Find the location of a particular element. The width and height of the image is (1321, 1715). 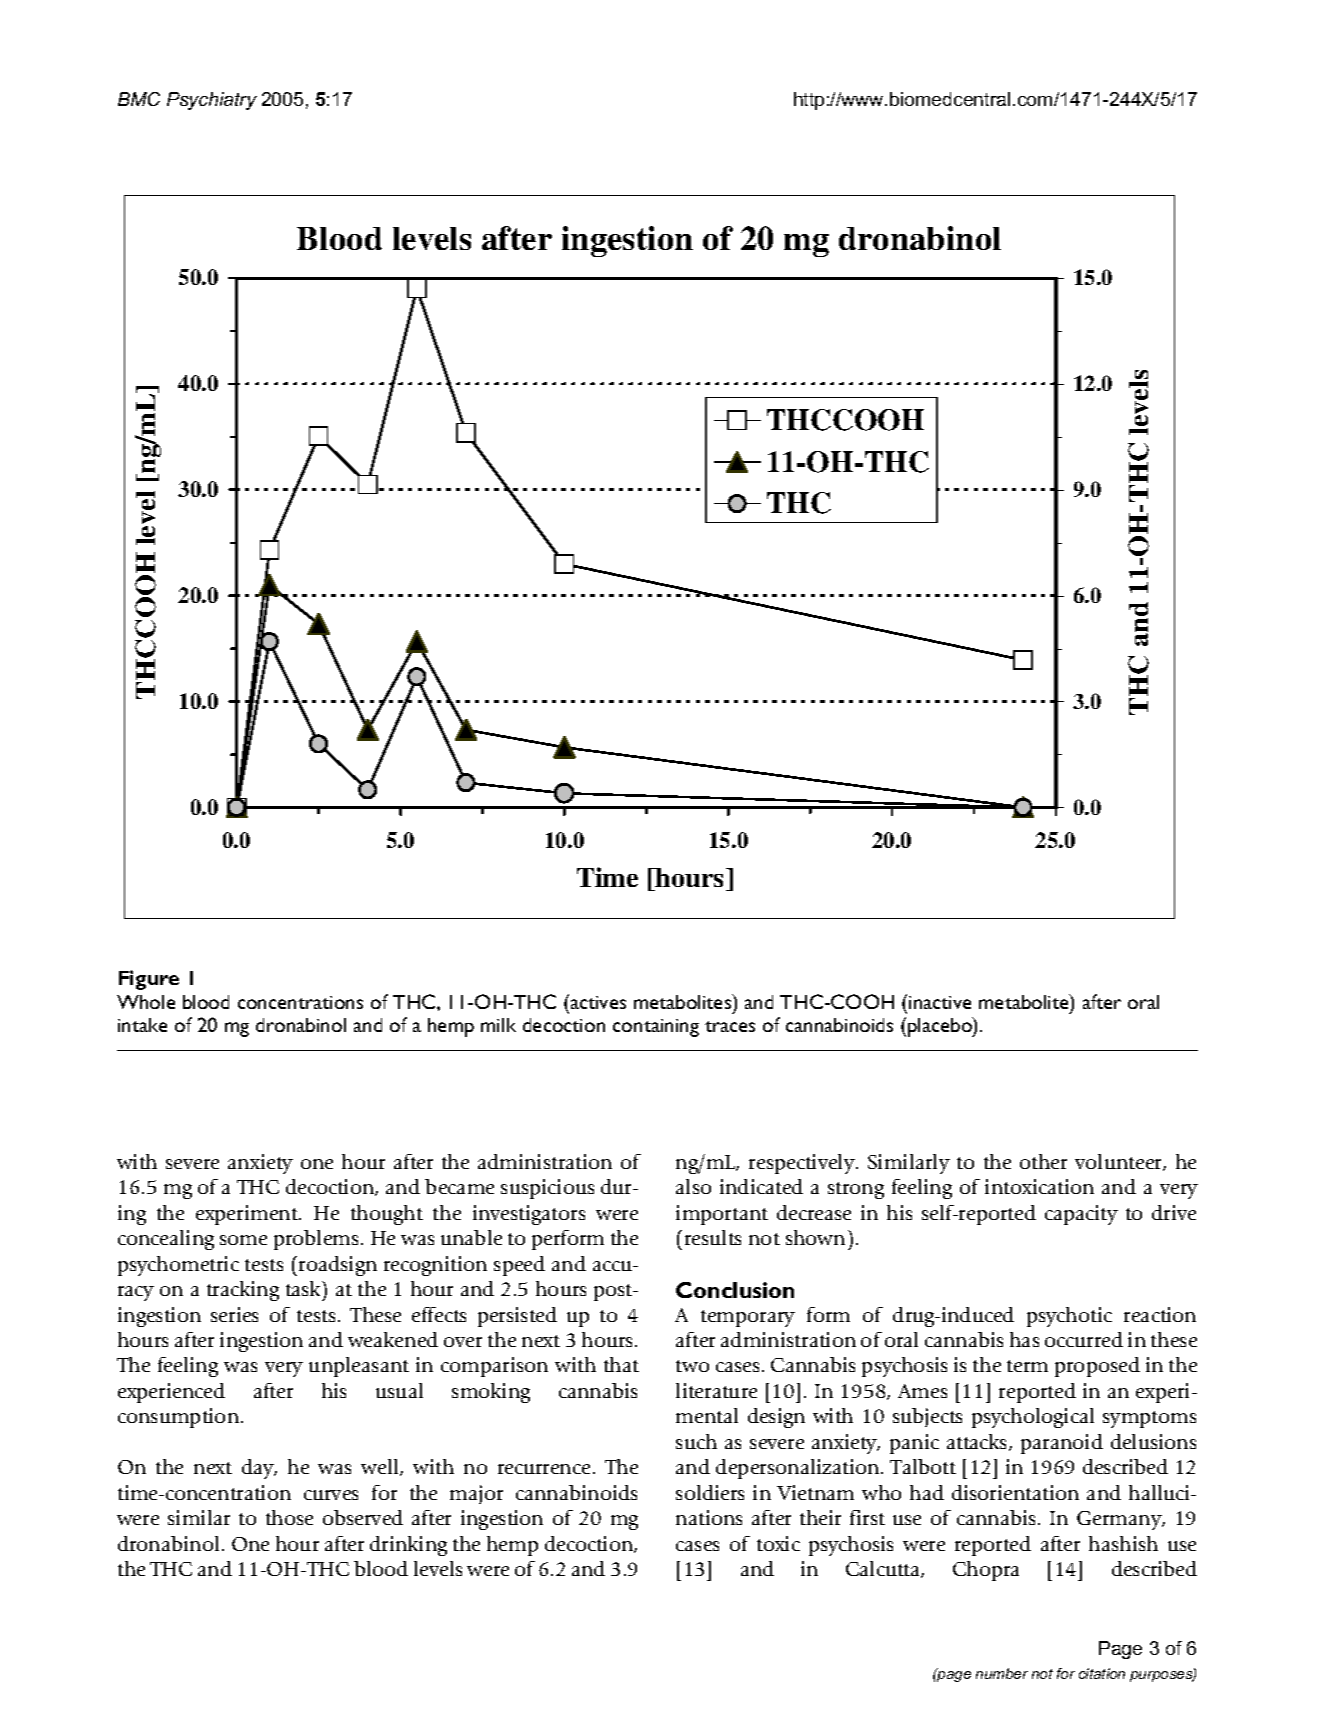

BMC is located at coordinates (139, 99).
